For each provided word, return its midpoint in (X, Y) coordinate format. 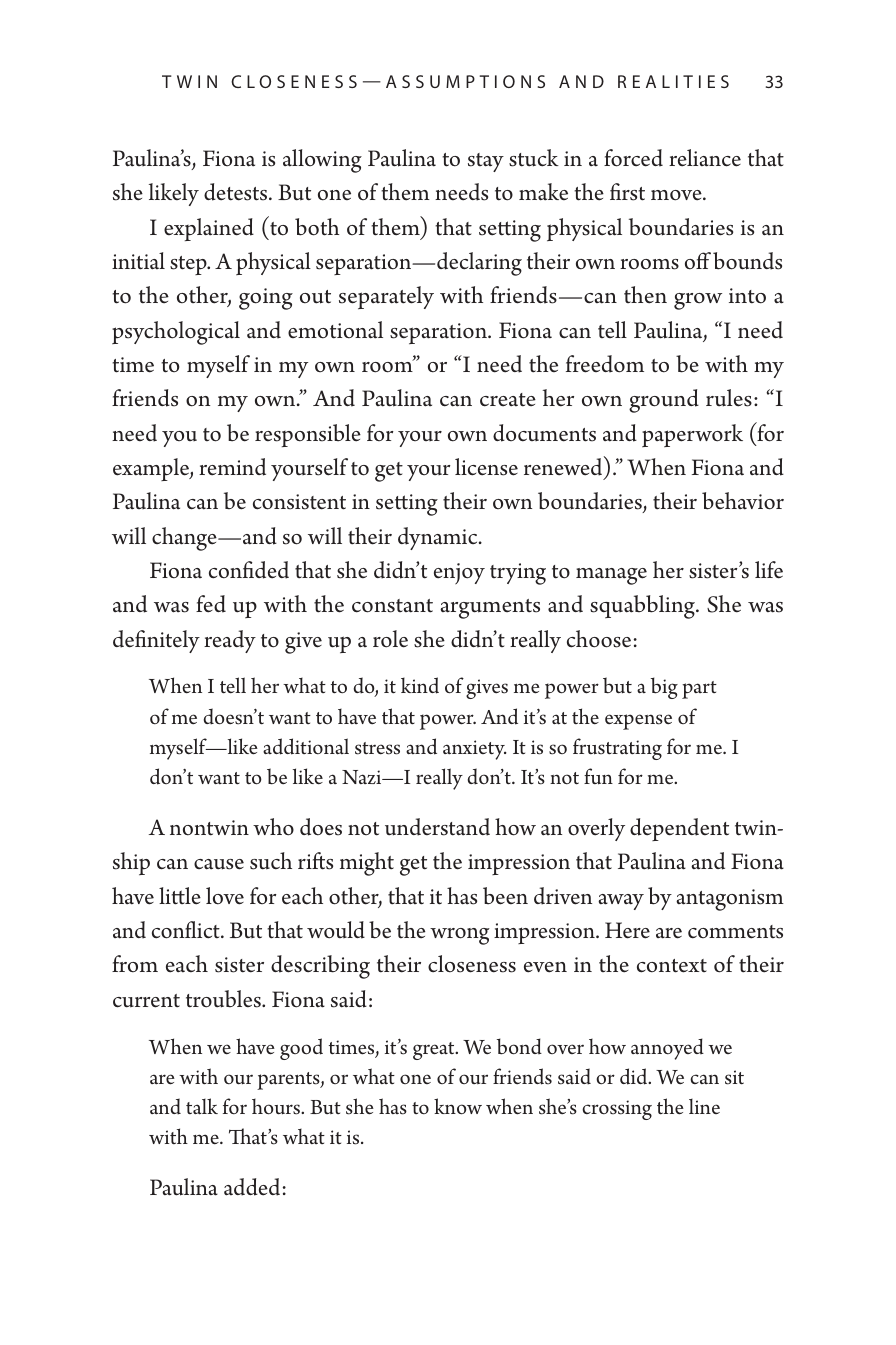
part (699, 690)
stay (486, 162)
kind (420, 685)
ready (230, 641)
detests (237, 192)
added (252, 1187)
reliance (705, 158)
